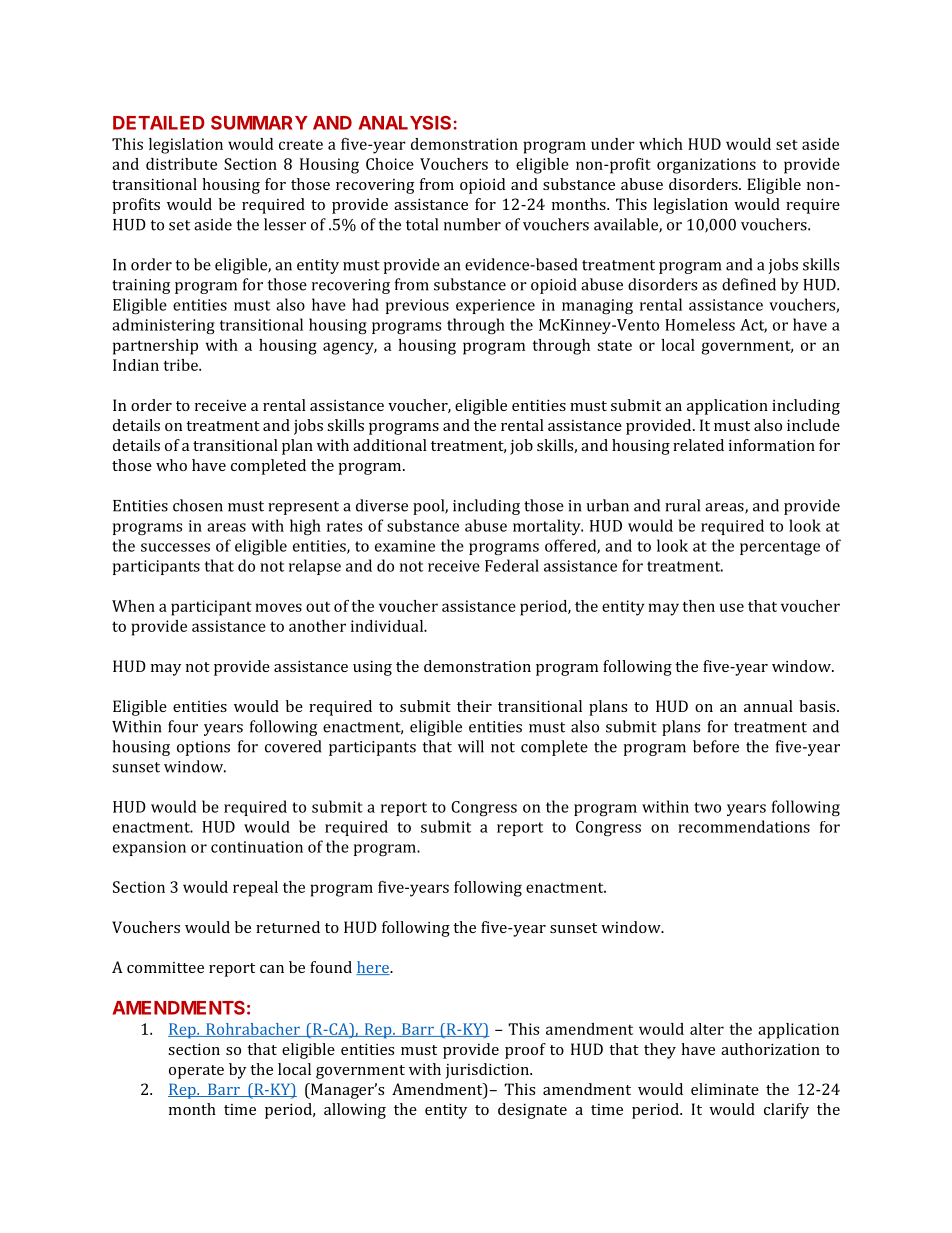 The width and height of the document is (952, 1233). Describe the element at coordinates (706, 166) in the document. I see `organizations` at that location.
